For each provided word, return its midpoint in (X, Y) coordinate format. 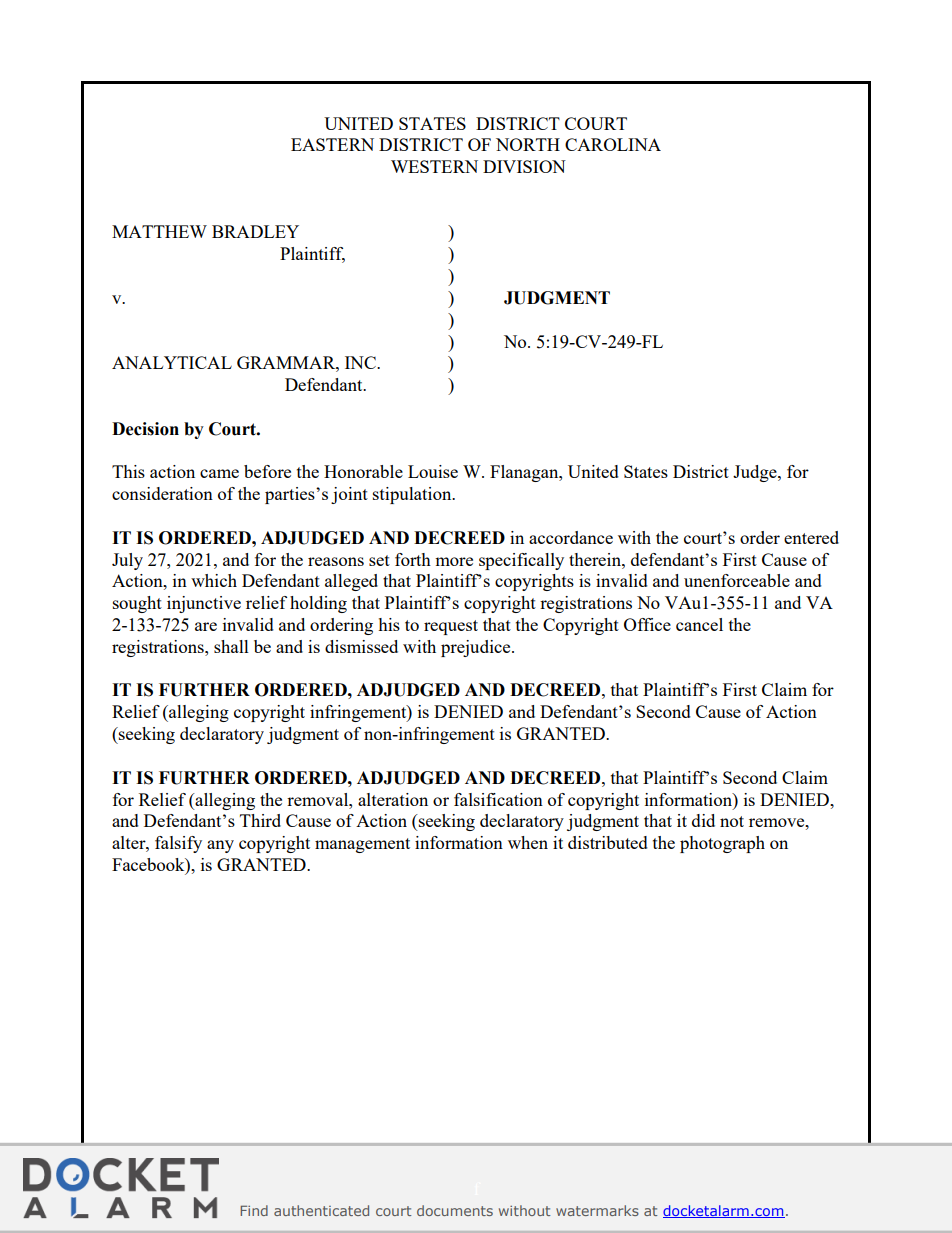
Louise (433, 471)
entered (811, 537)
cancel (699, 624)
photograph (722, 844)
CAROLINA (613, 144)
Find (254, 1210)
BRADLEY (255, 231)
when (528, 842)
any (220, 846)
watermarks (597, 1210)
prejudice (477, 648)
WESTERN (434, 166)
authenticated (321, 1210)
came (219, 473)
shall (231, 646)
